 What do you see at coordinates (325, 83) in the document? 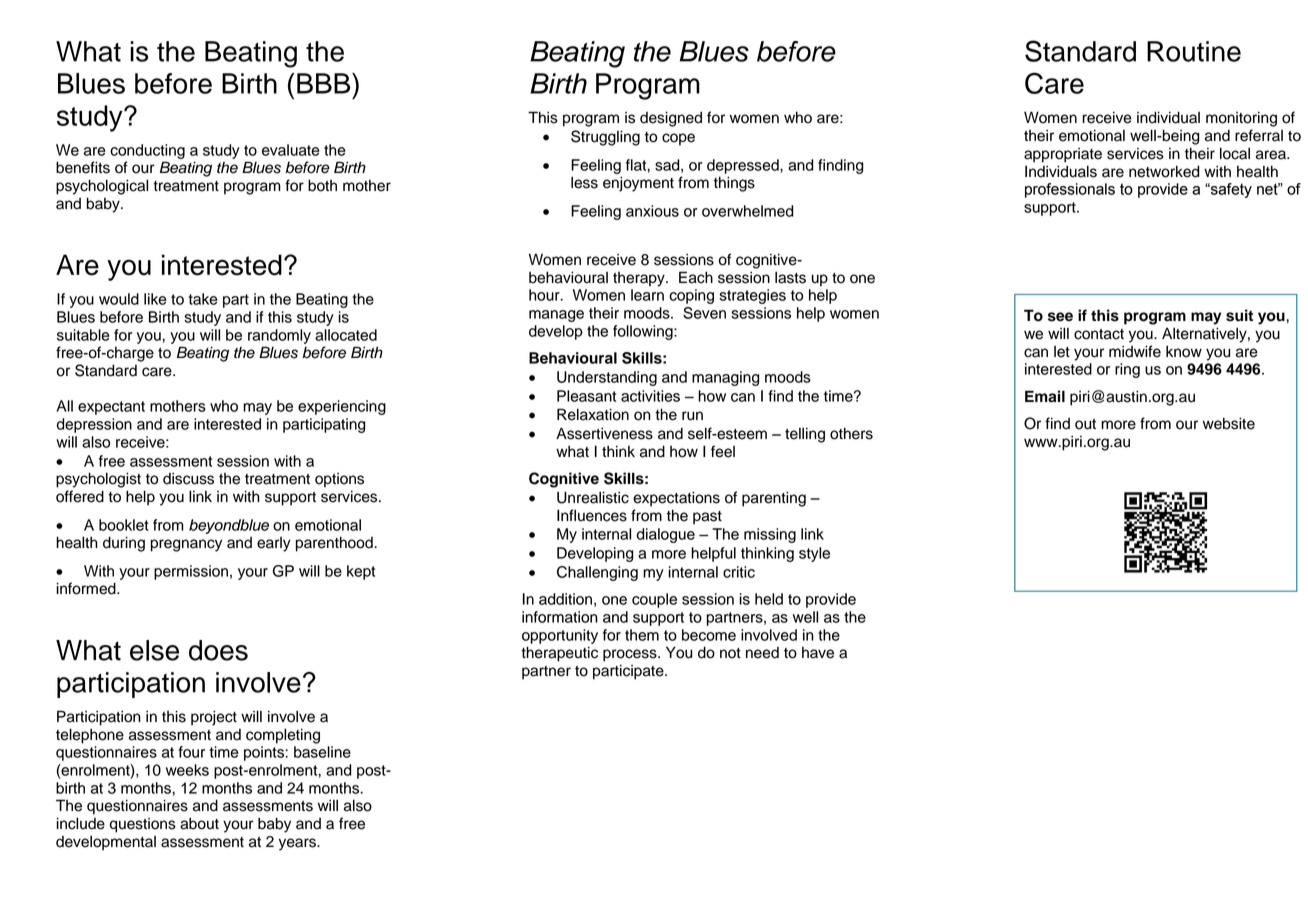
I see `BBB` at bounding box center [325, 83].
